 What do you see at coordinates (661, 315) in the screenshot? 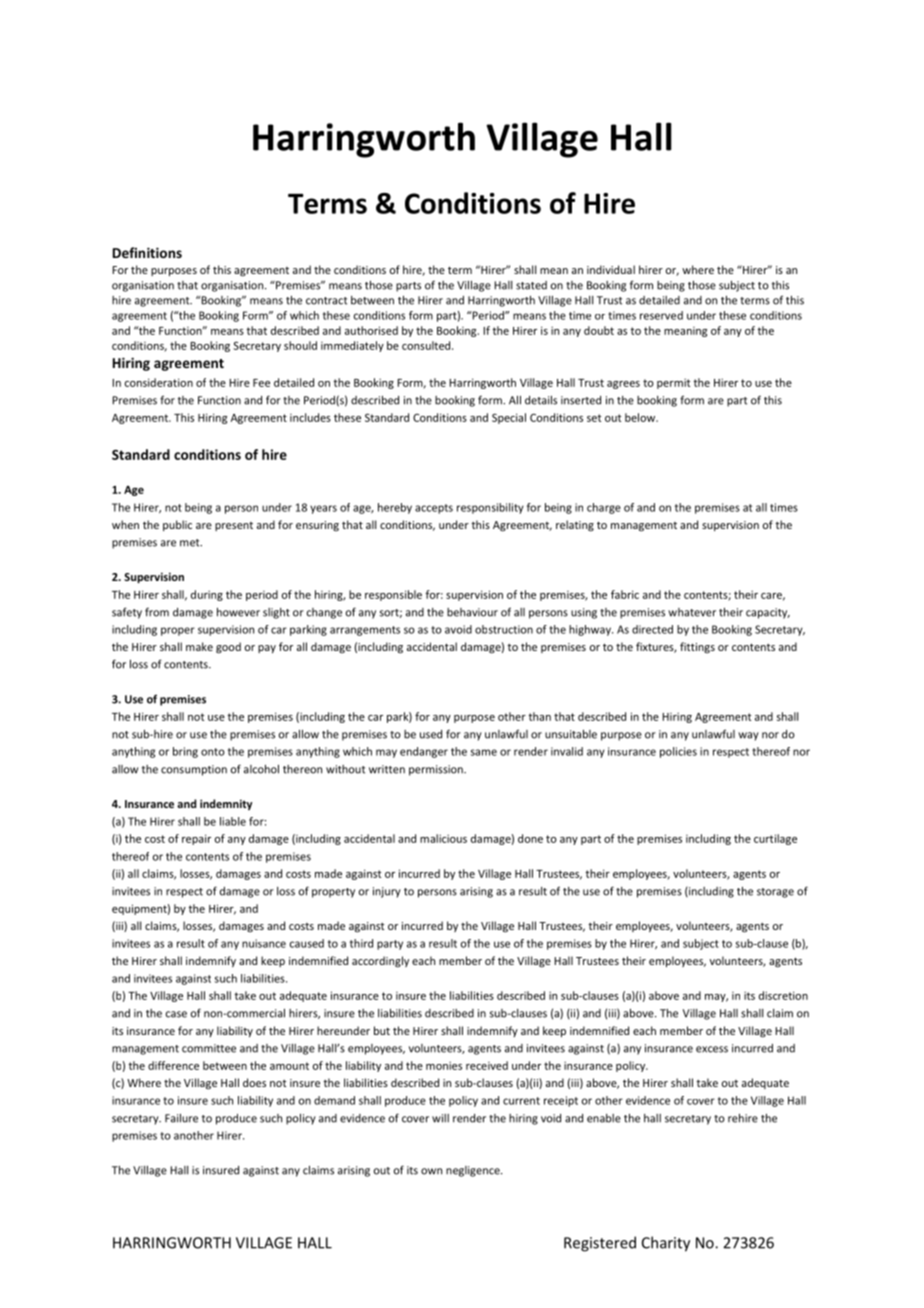
I see `reserved` at bounding box center [661, 315].
